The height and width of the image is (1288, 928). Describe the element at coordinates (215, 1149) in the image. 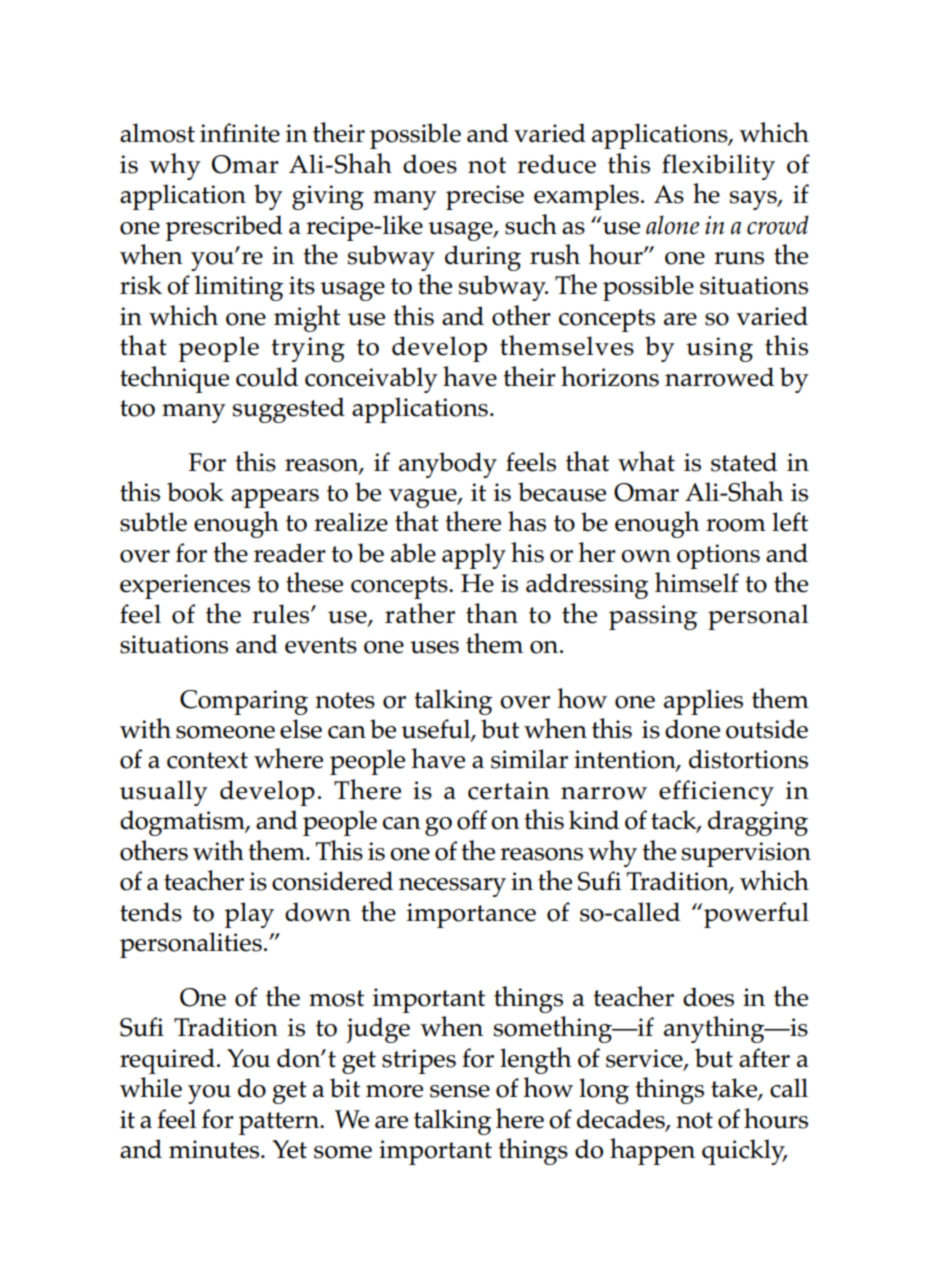

I see `minutes` at that location.
